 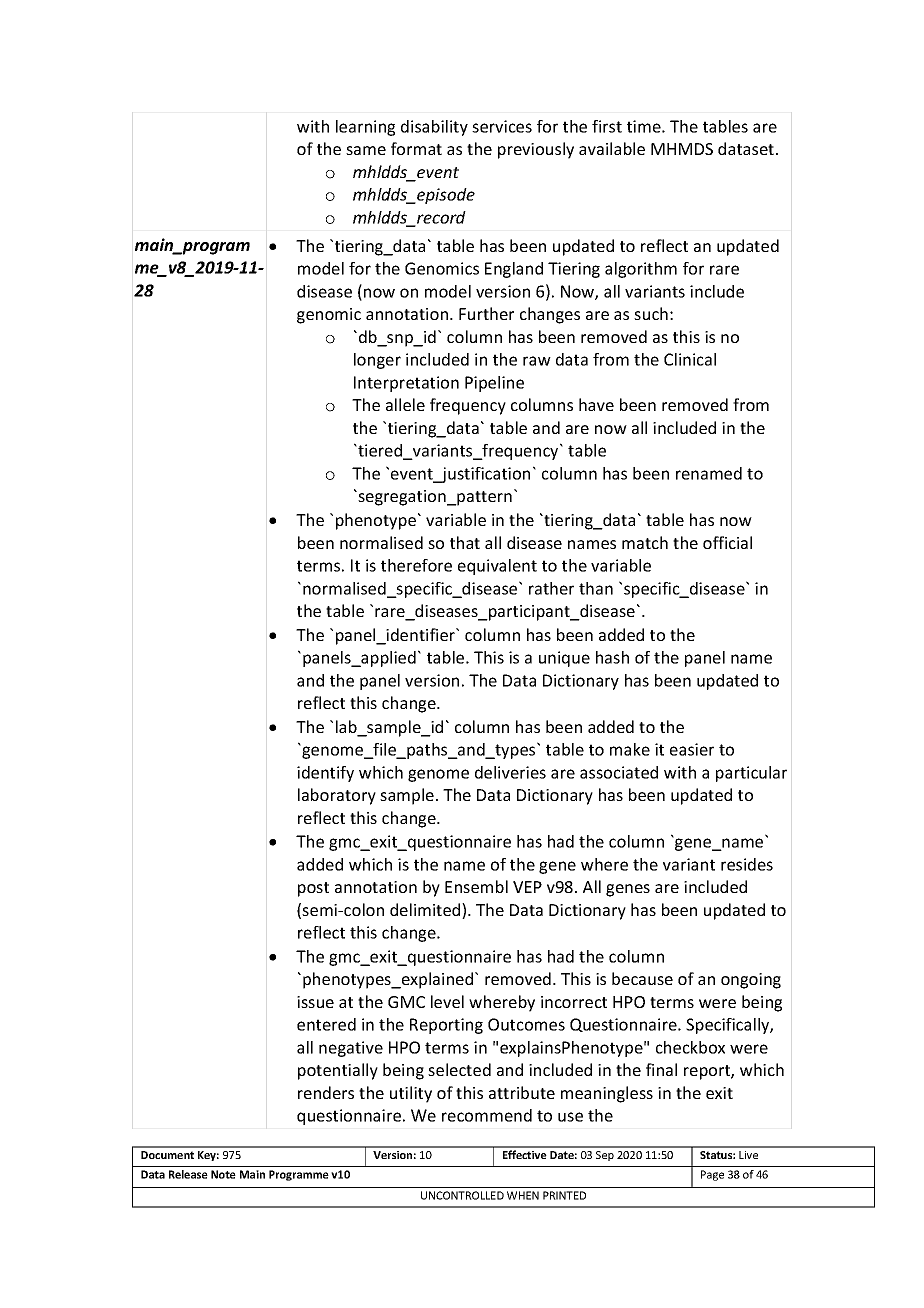 I want to click on post, so click(x=313, y=889).
